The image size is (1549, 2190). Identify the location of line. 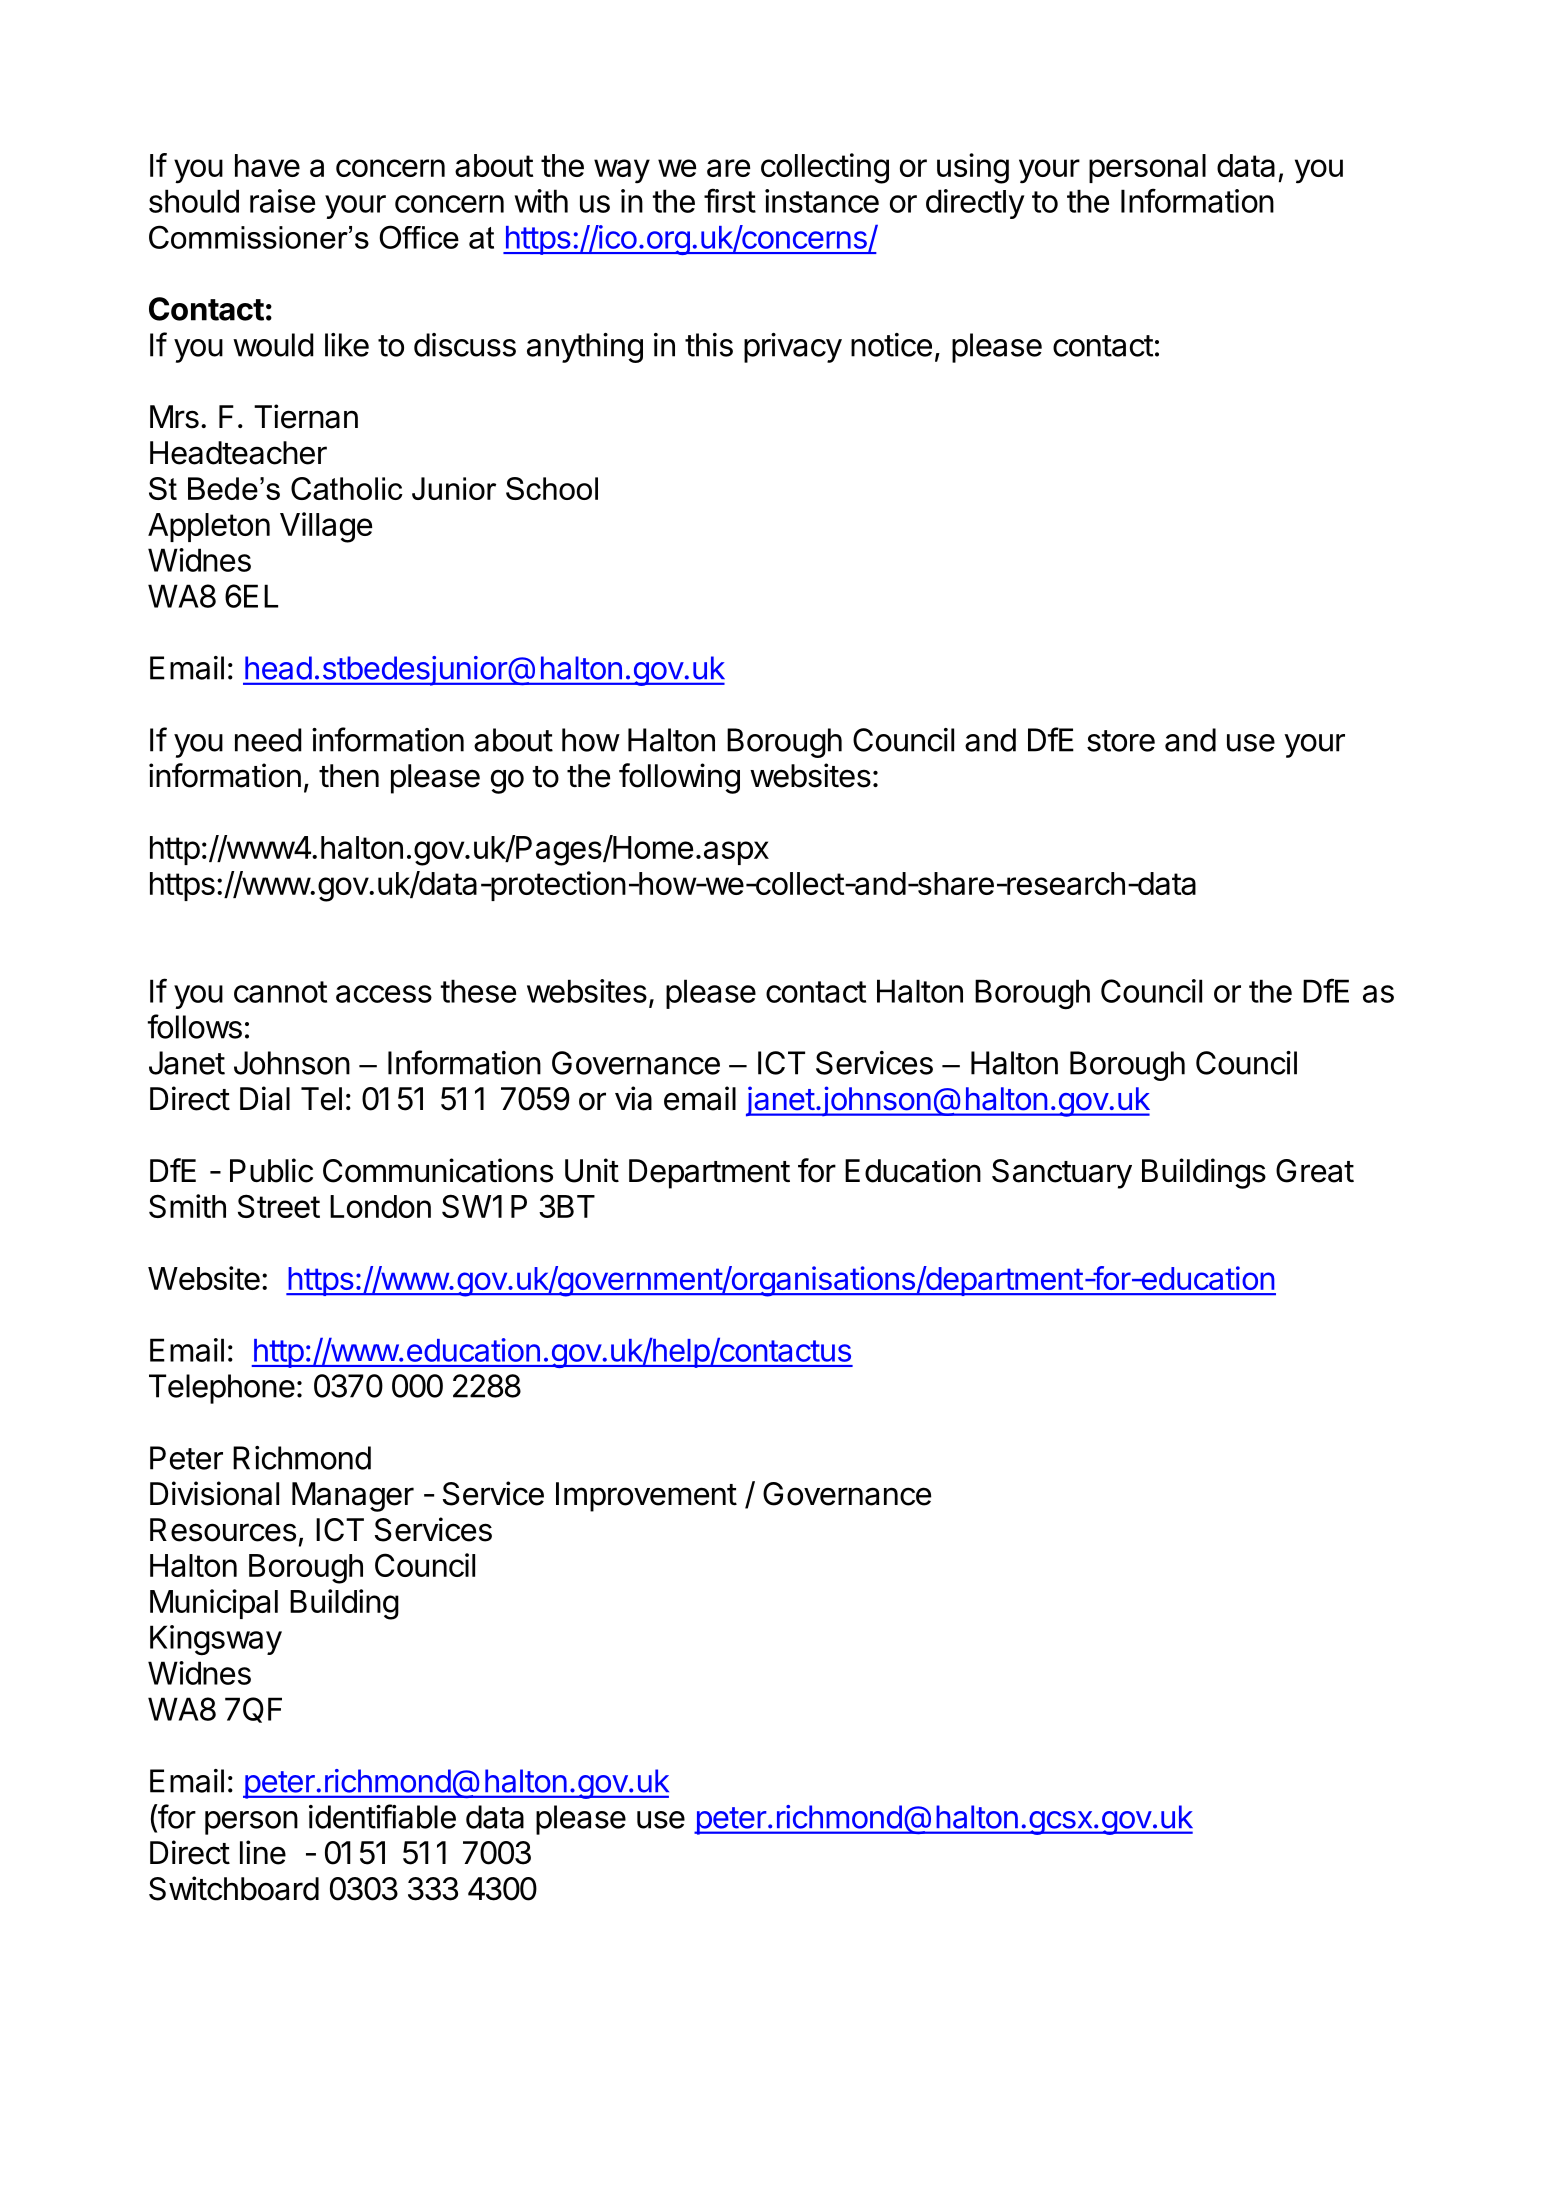
(263, 1852).
